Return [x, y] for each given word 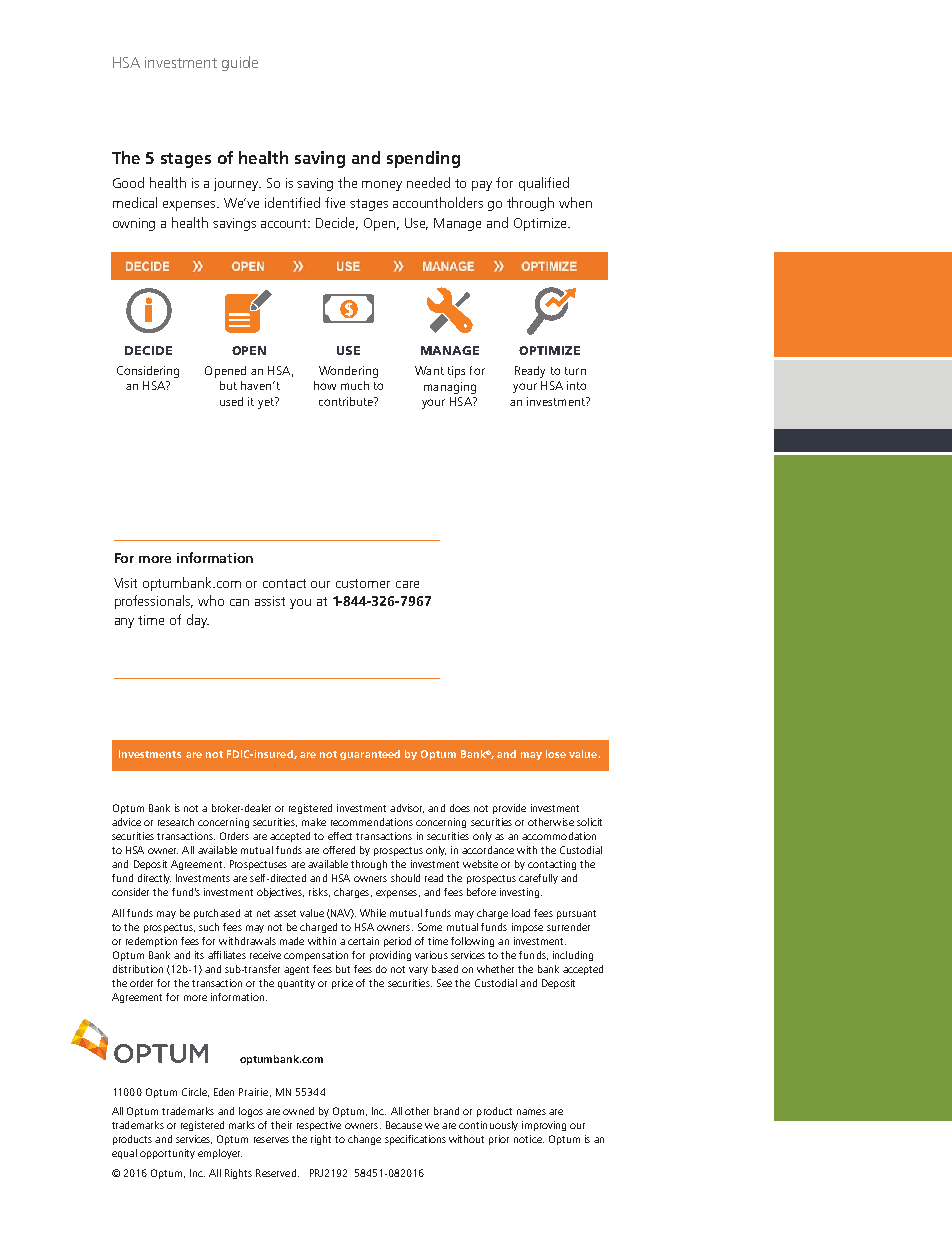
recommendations [372, 822]
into [576, 385]
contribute [347, 401]
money [382, 186]
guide [240, 63]
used [231, 401]
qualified [544, 184]
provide [509, 809]
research [176, 822]
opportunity [167, 1154]
